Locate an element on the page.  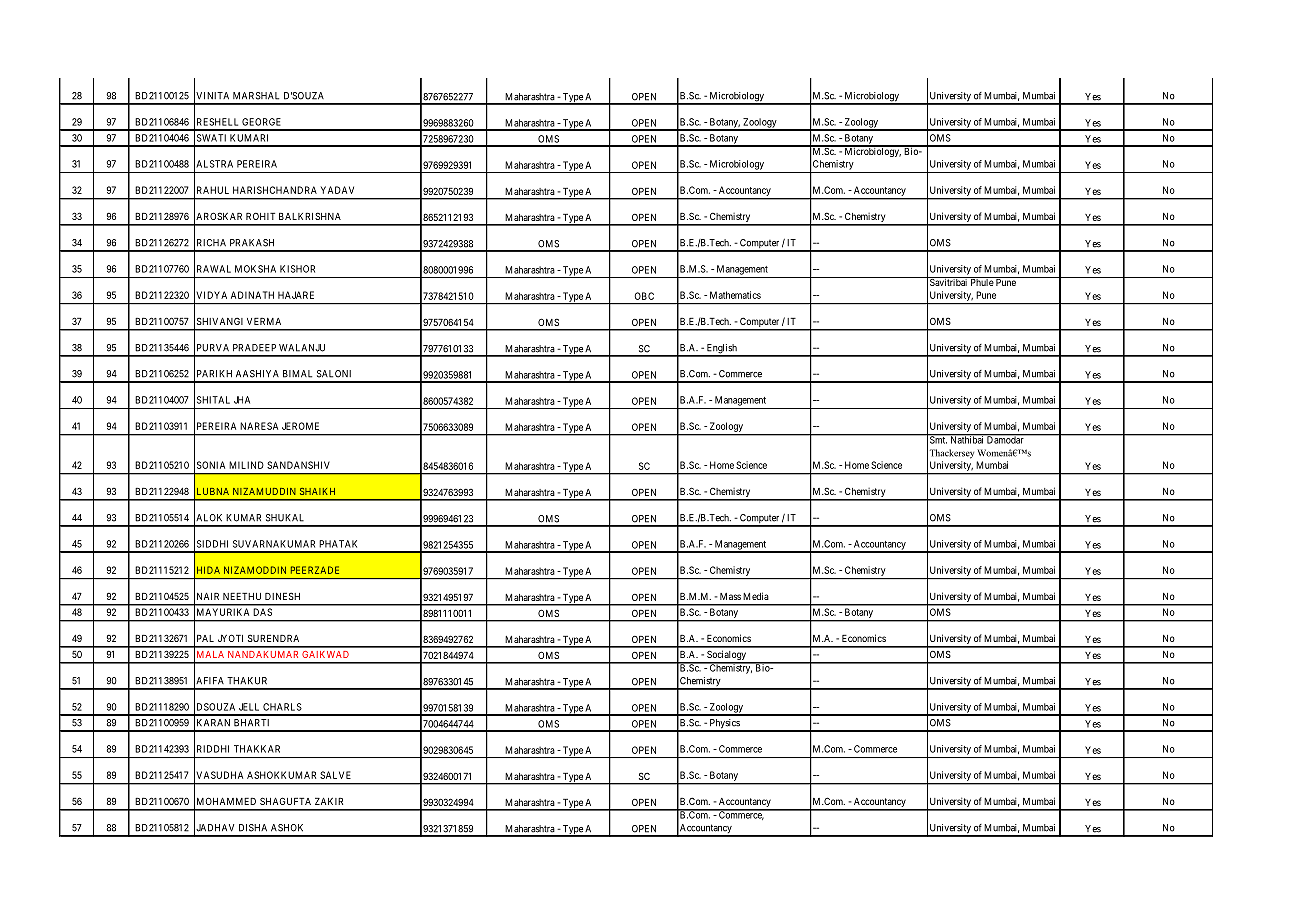
GEORGE is located at coordinates (261, 122).
